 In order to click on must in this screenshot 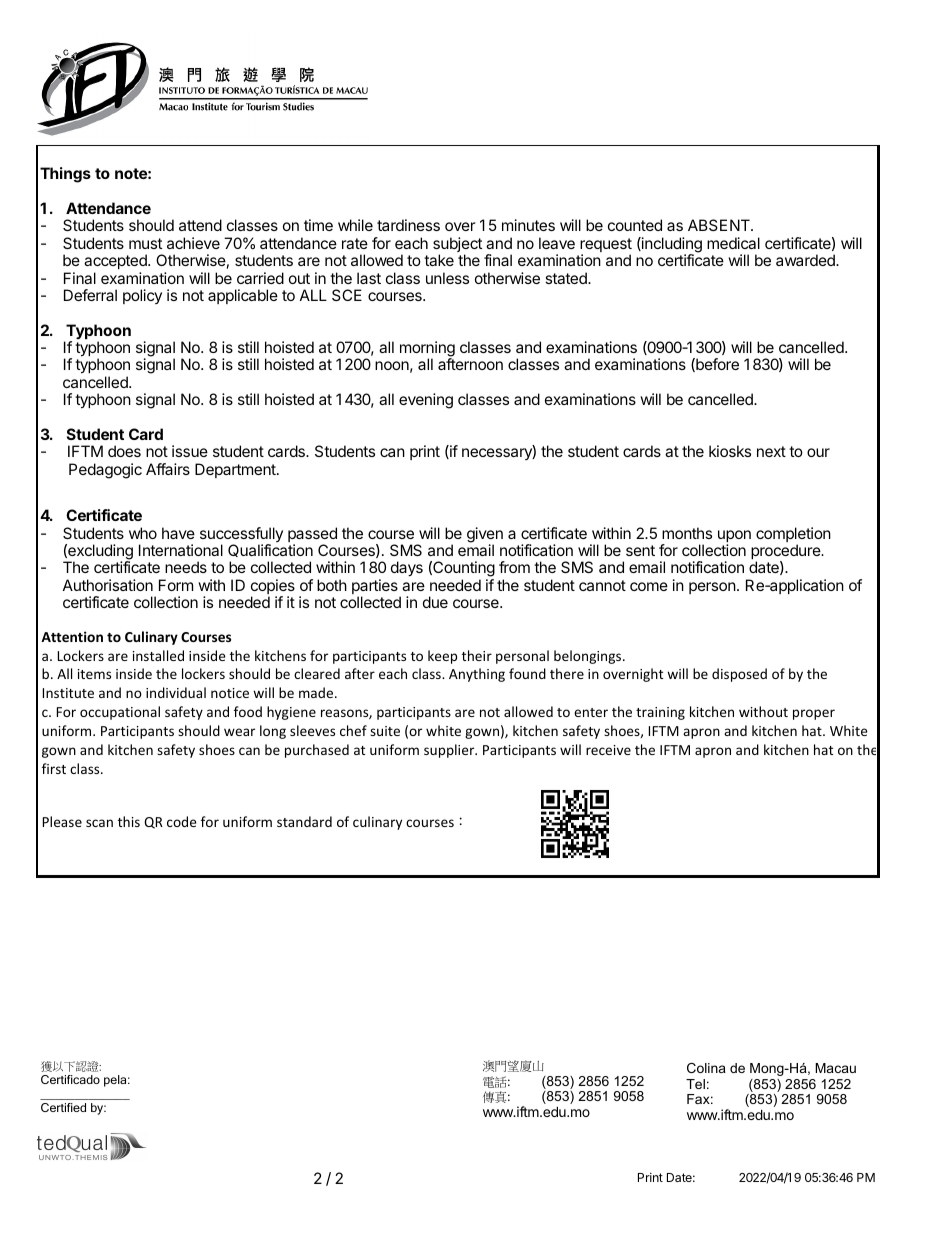, I will do `click(145, 243)`.
